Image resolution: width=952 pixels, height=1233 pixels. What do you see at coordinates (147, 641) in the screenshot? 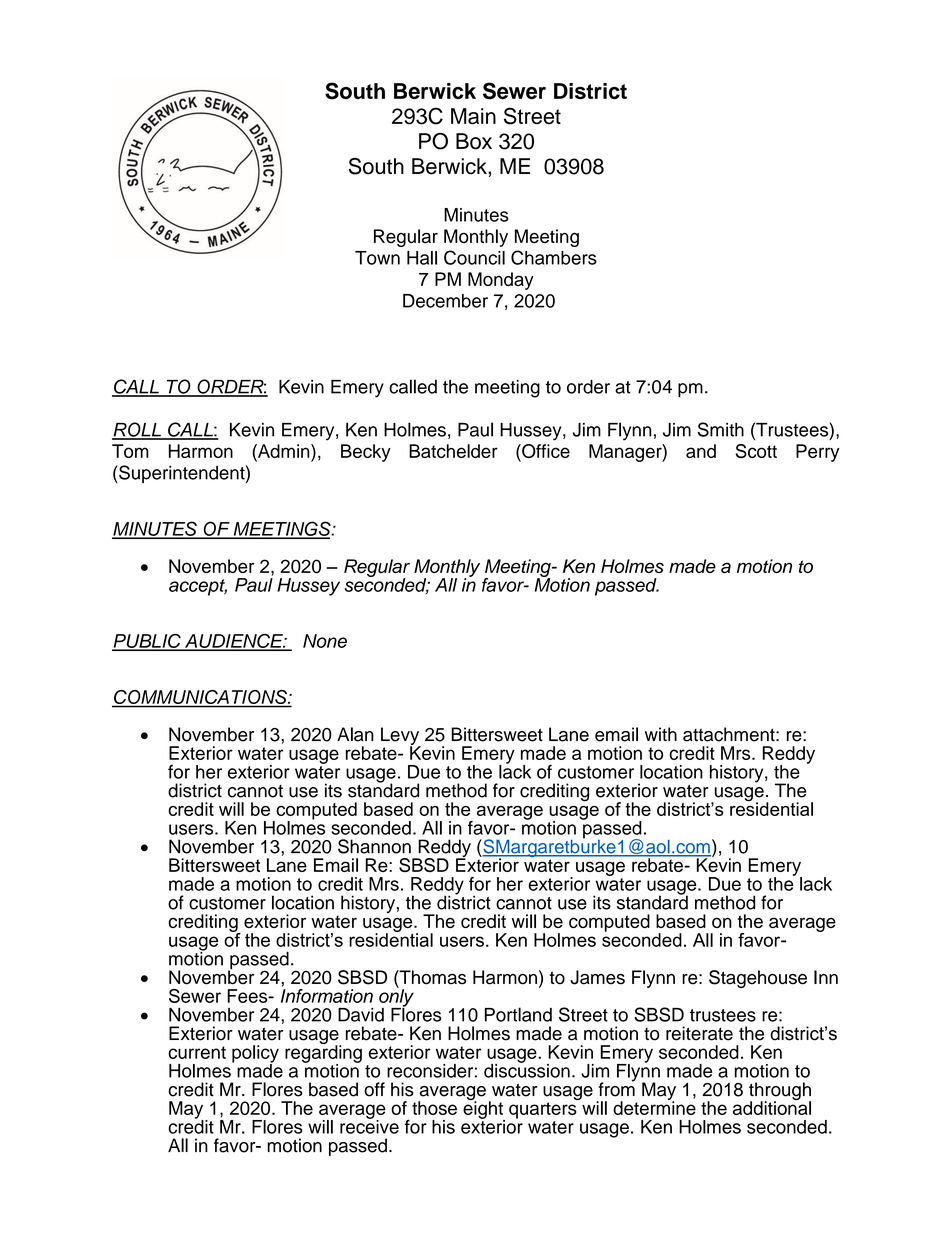
I see `PUBLIC` at bounding box center [147, 641].
